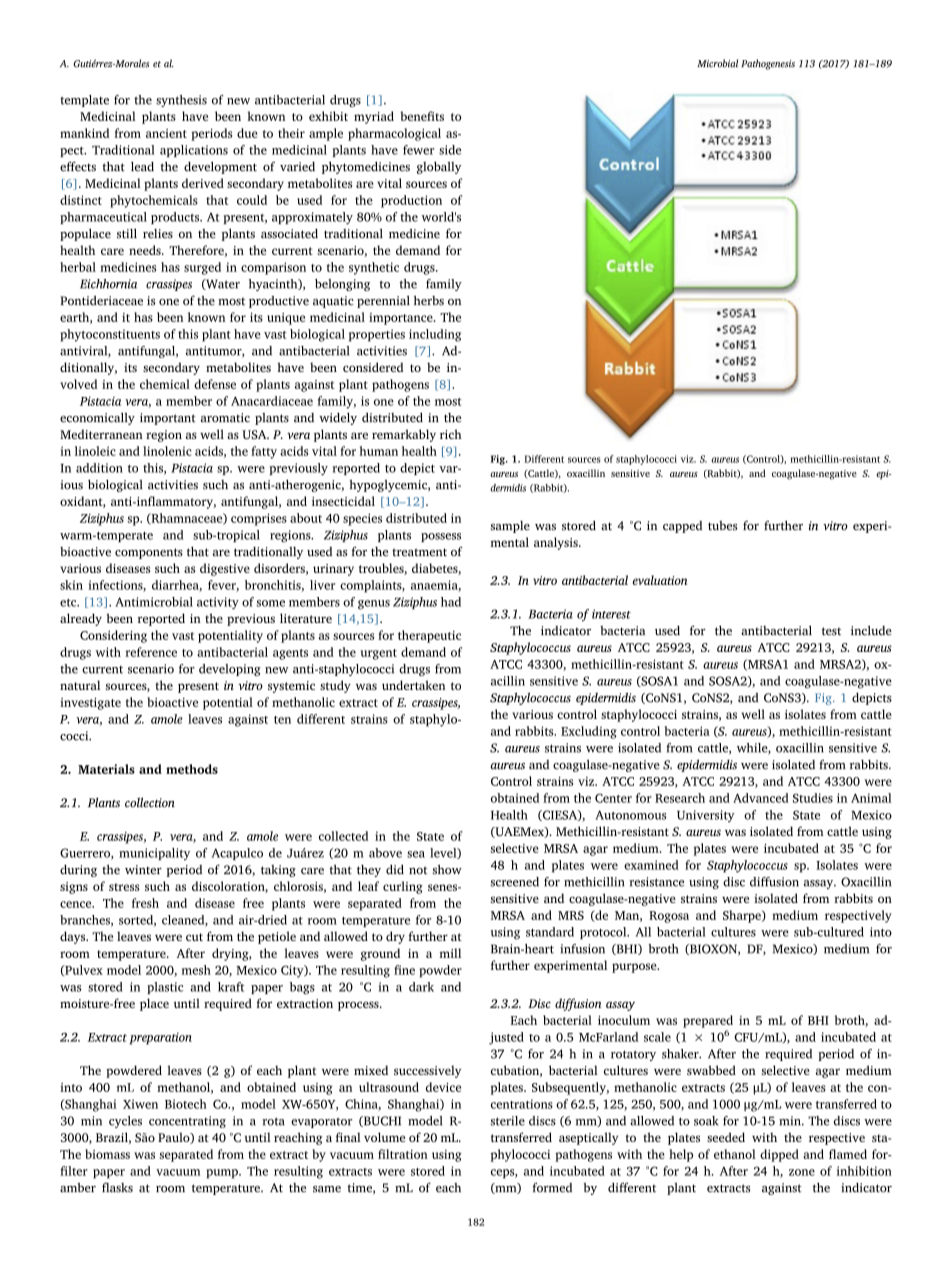 The width and height of the screenshot is (952, 1270). Describe the element at coordinates (418, 150) in the screenshot. I see `fewer` at that location.
